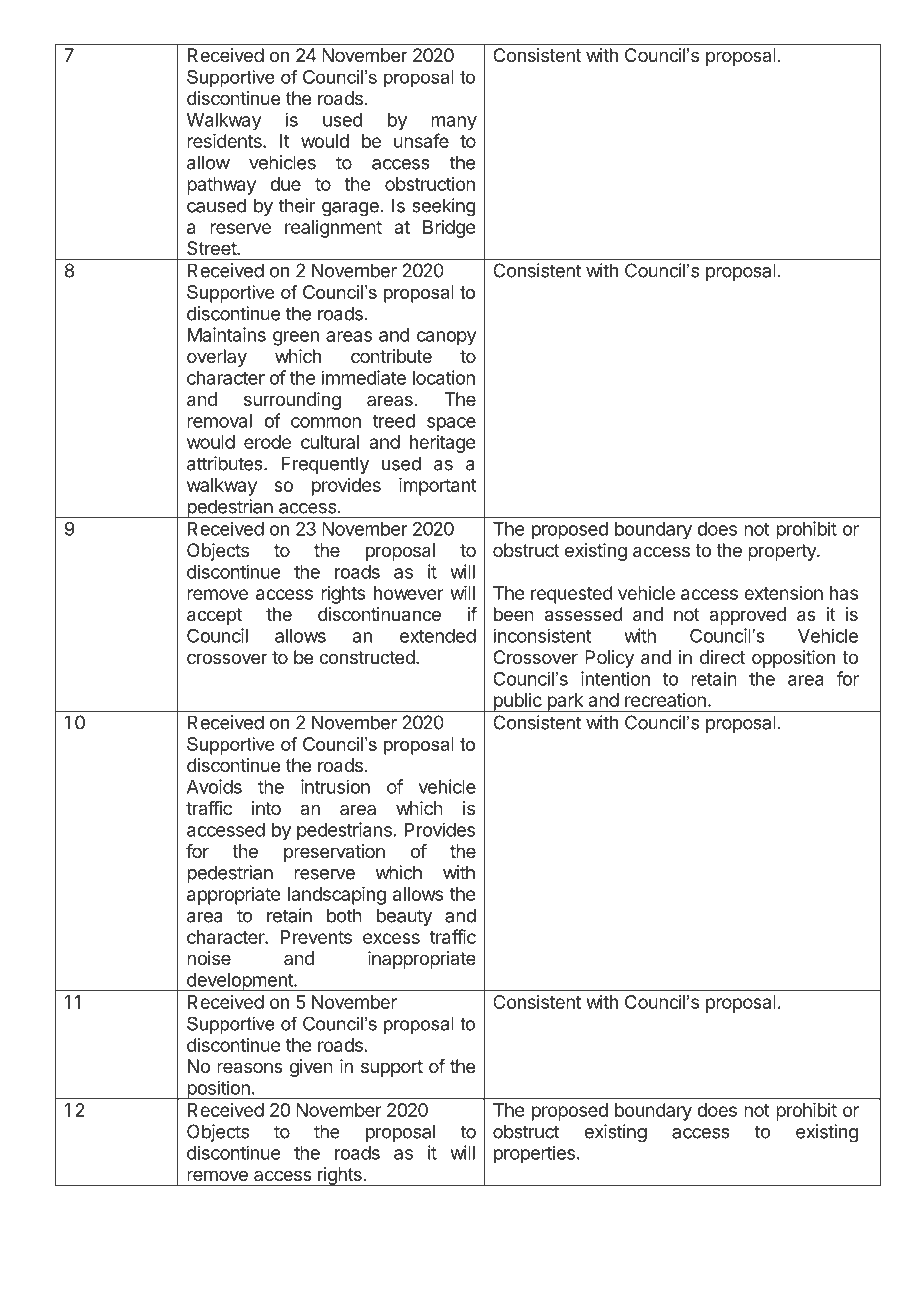 The image size is (924, 1308). Describe the element at coordinates (747, 616) in the document. I see `approved` at that location.
